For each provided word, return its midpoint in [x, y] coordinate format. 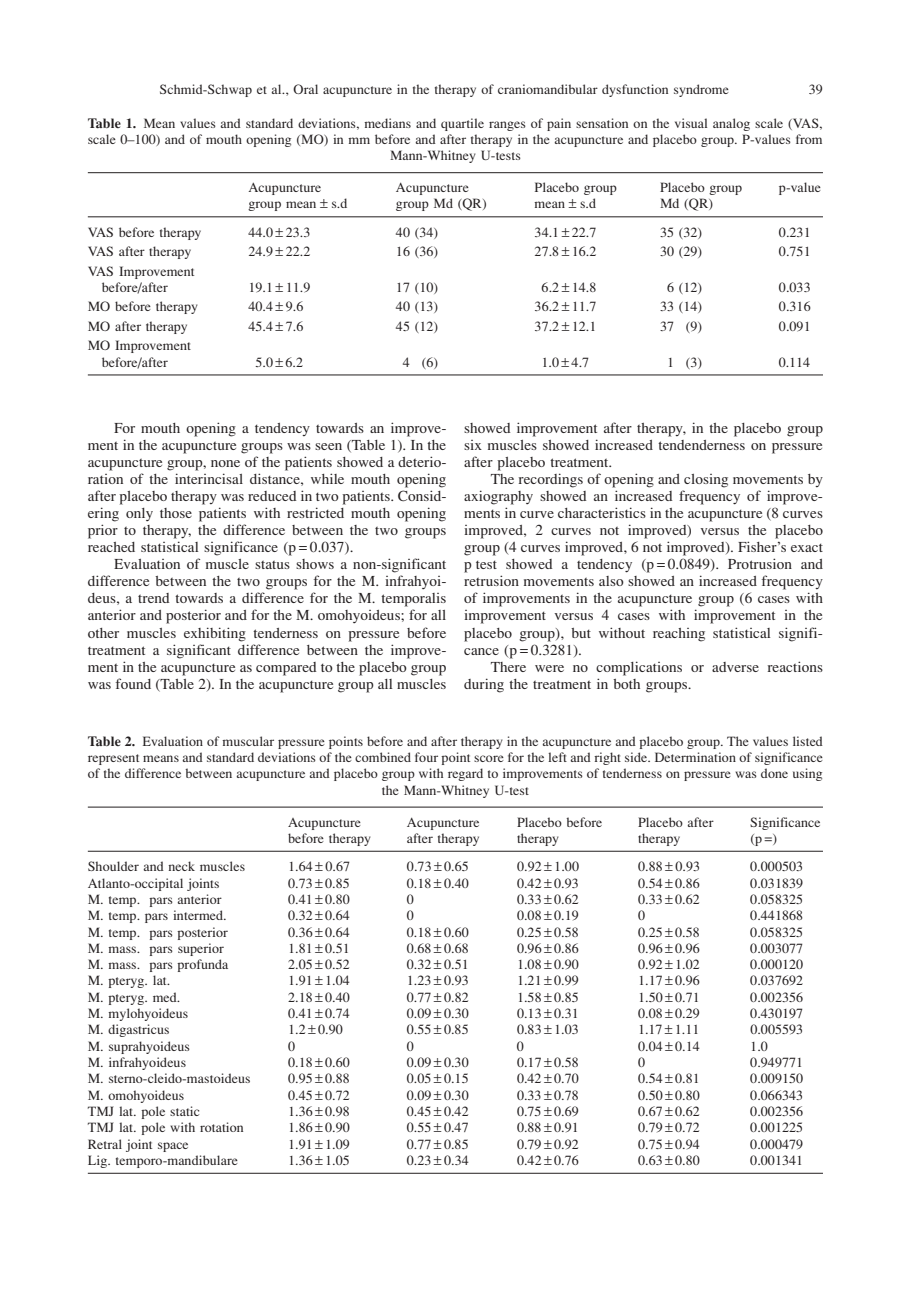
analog [731, 124]
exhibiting [215, 634]
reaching [679, 635]
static [184, 1111]
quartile [462, 124]
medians [387, 123]
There [508, 667]
